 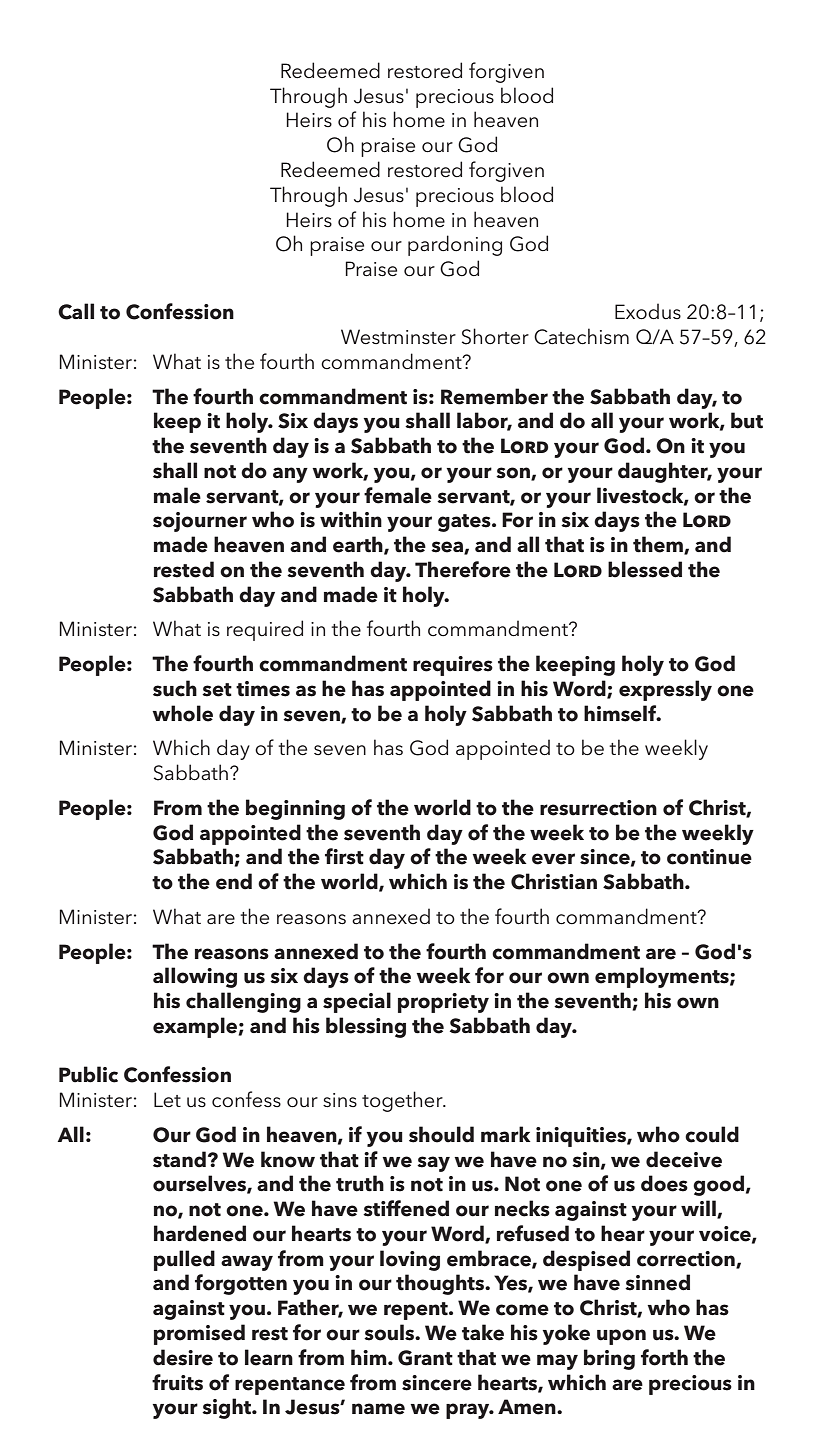 I want to click on fruits, so click(x=177, y=1382).
